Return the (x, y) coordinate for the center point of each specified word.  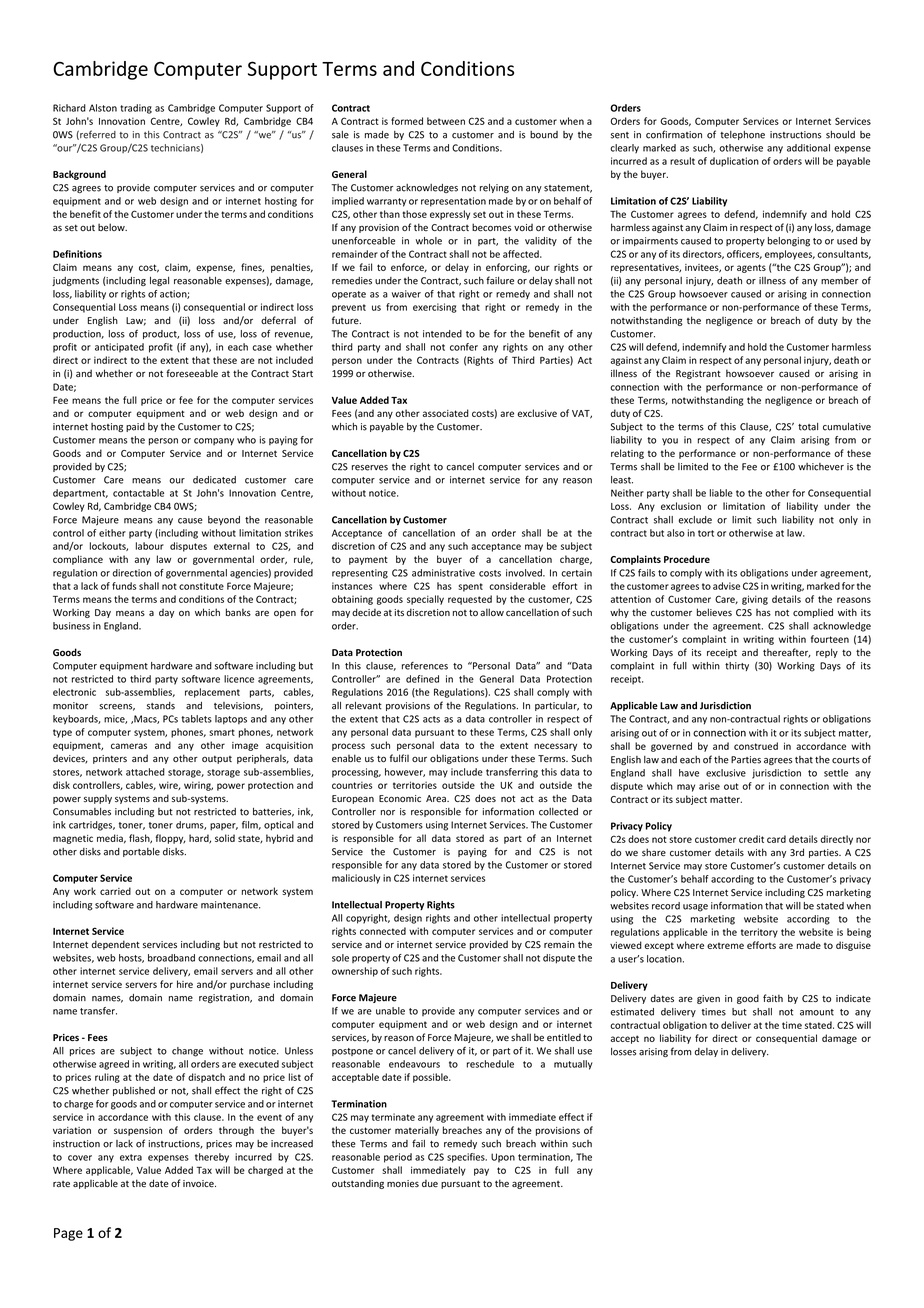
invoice (199, 1184)
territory (759, 933)
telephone (742, 135)
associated (446, 413)
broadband (171, 958)
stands (161, 706)
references (425, 666)
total (808, 427)
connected (383, 931)
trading (136, 109)
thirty (737, 666)
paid (135, 427)
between (446, 121)
